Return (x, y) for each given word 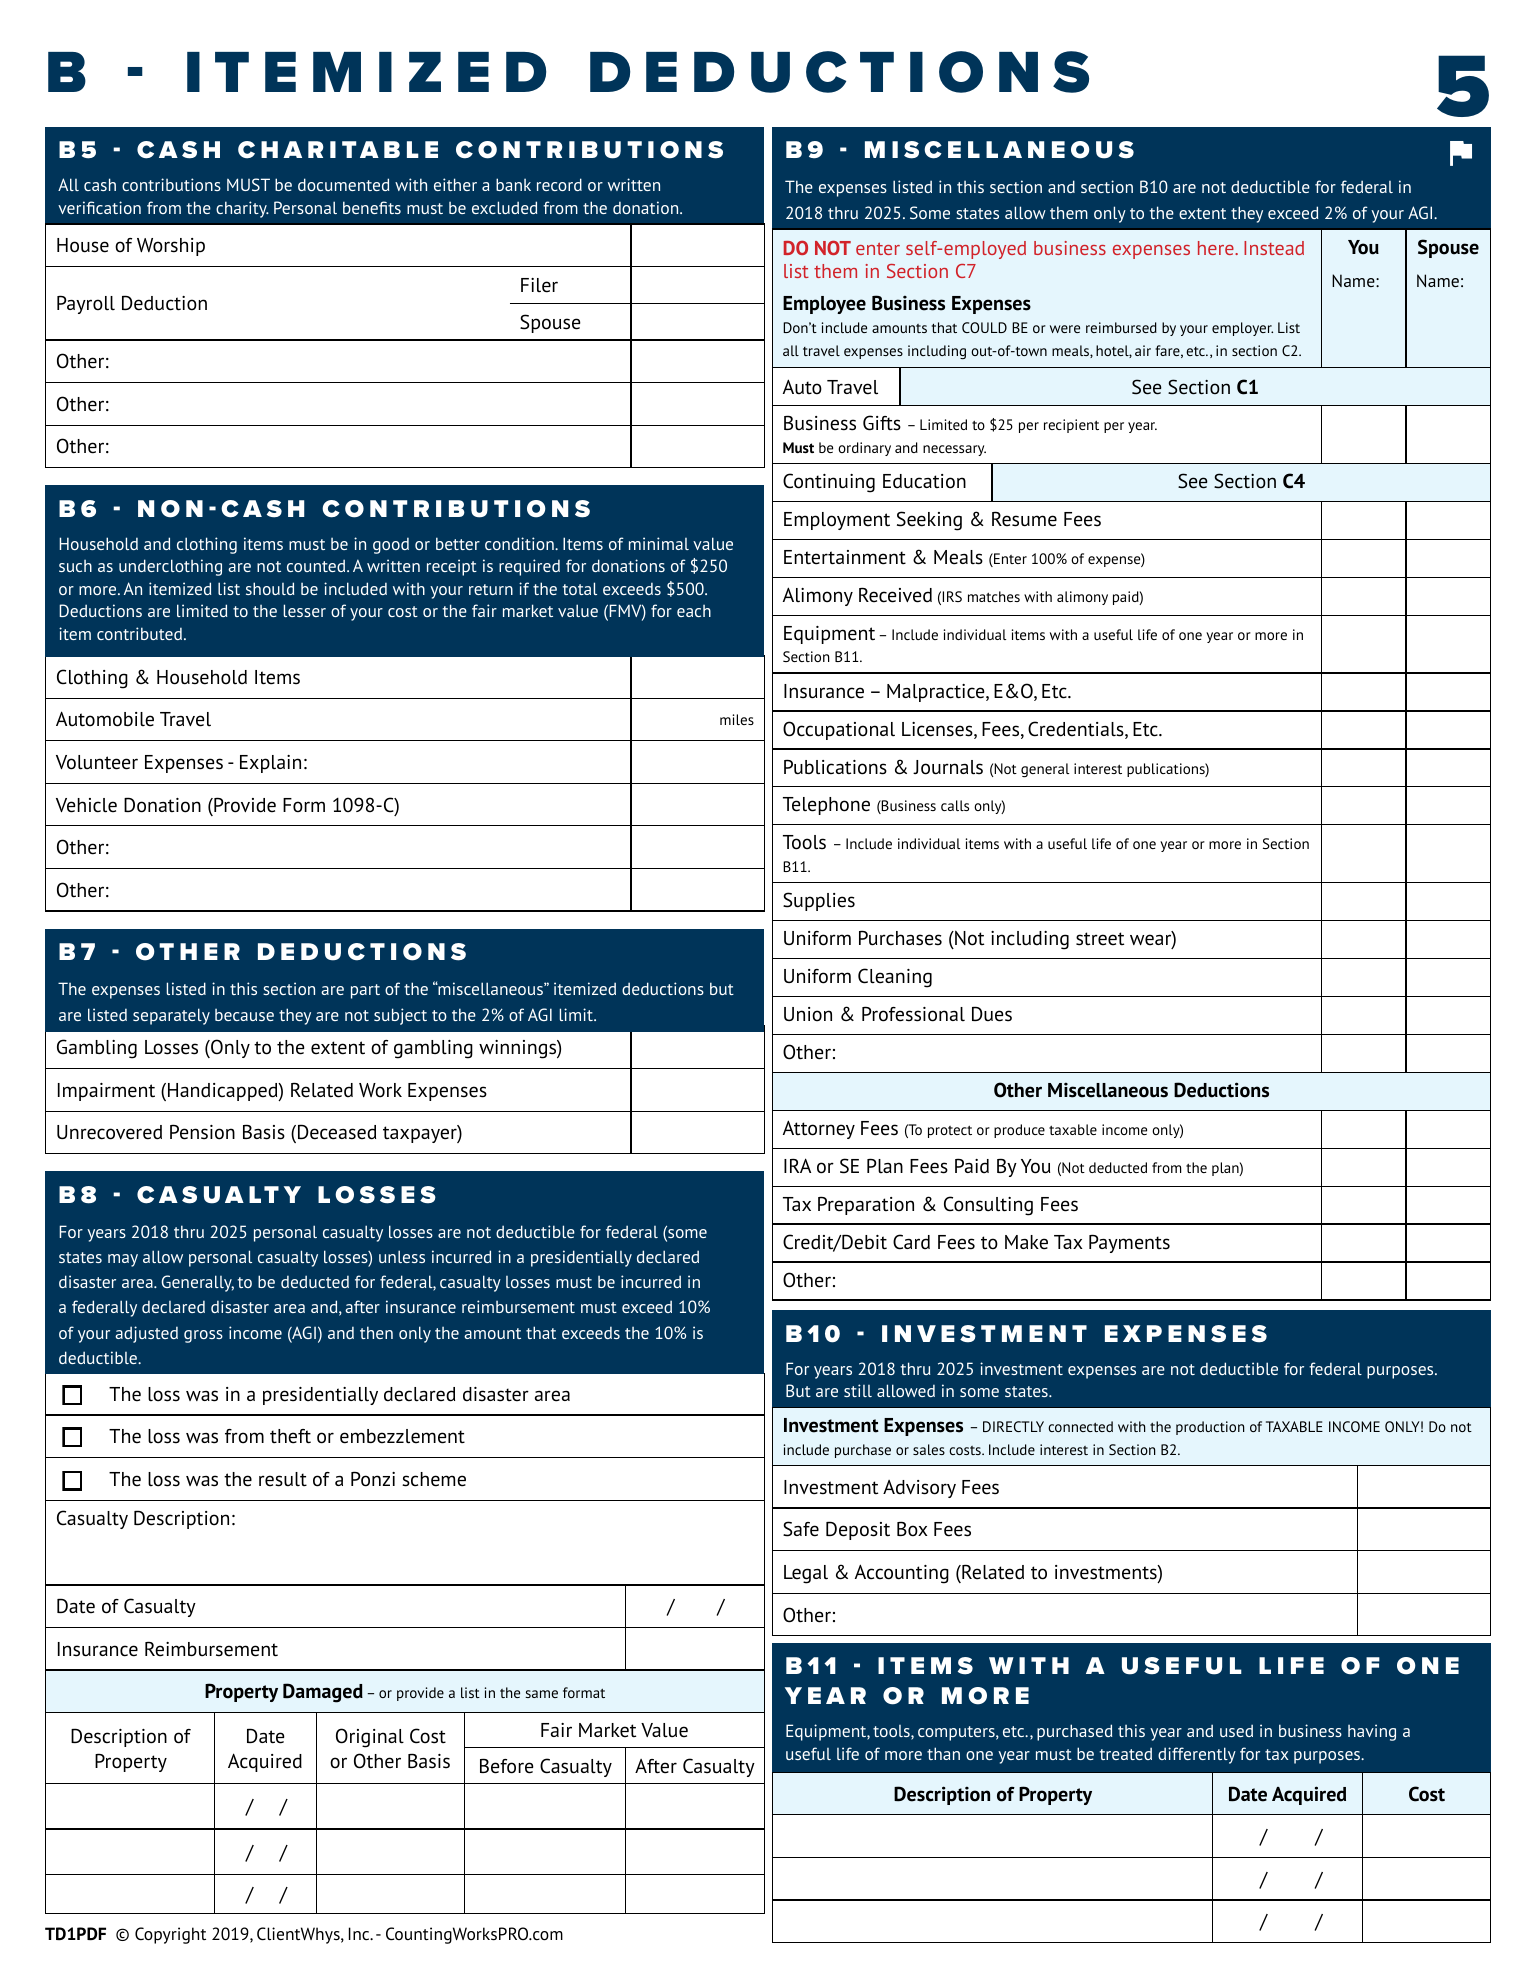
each (694, 611)
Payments (1129, 1243)
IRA (797, 1165)
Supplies (819, 901)
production (1210, 1428)
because (244, 1015)
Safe (801, 1529)
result (283, 1479)
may (123, 1260)
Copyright (170, 1935)
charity (242, 209)
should (270, 588)
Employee (824, 305)
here (1217, 248)
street (1100, 939)
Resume (1024, 519)
